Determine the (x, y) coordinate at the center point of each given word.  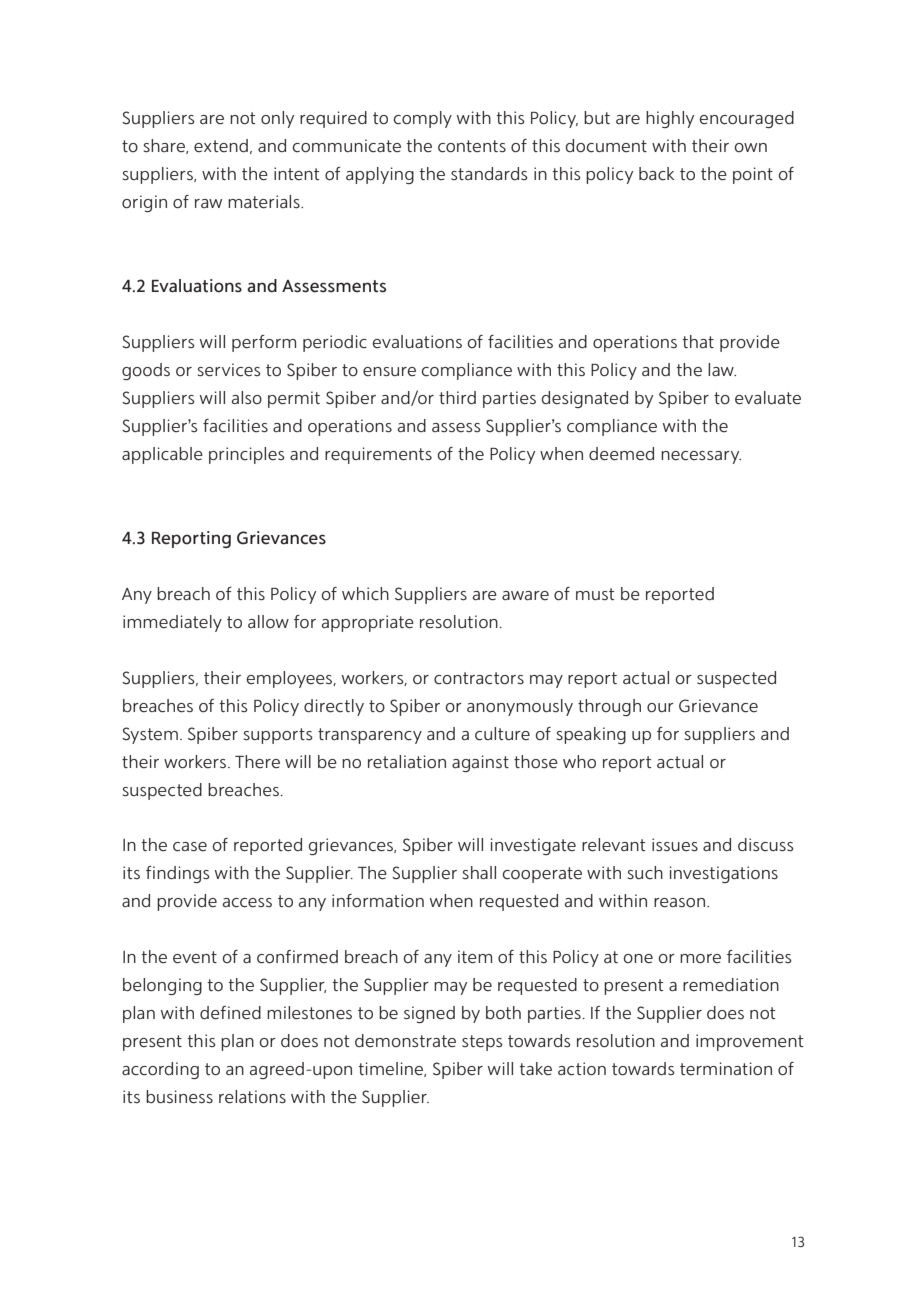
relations (252, 1097)
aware (525, 596)
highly (670, 119)
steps (482, 1043)
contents (472, 146)
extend (221, 146)
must (595, 594)
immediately (172, 623)
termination (726, 1069)
